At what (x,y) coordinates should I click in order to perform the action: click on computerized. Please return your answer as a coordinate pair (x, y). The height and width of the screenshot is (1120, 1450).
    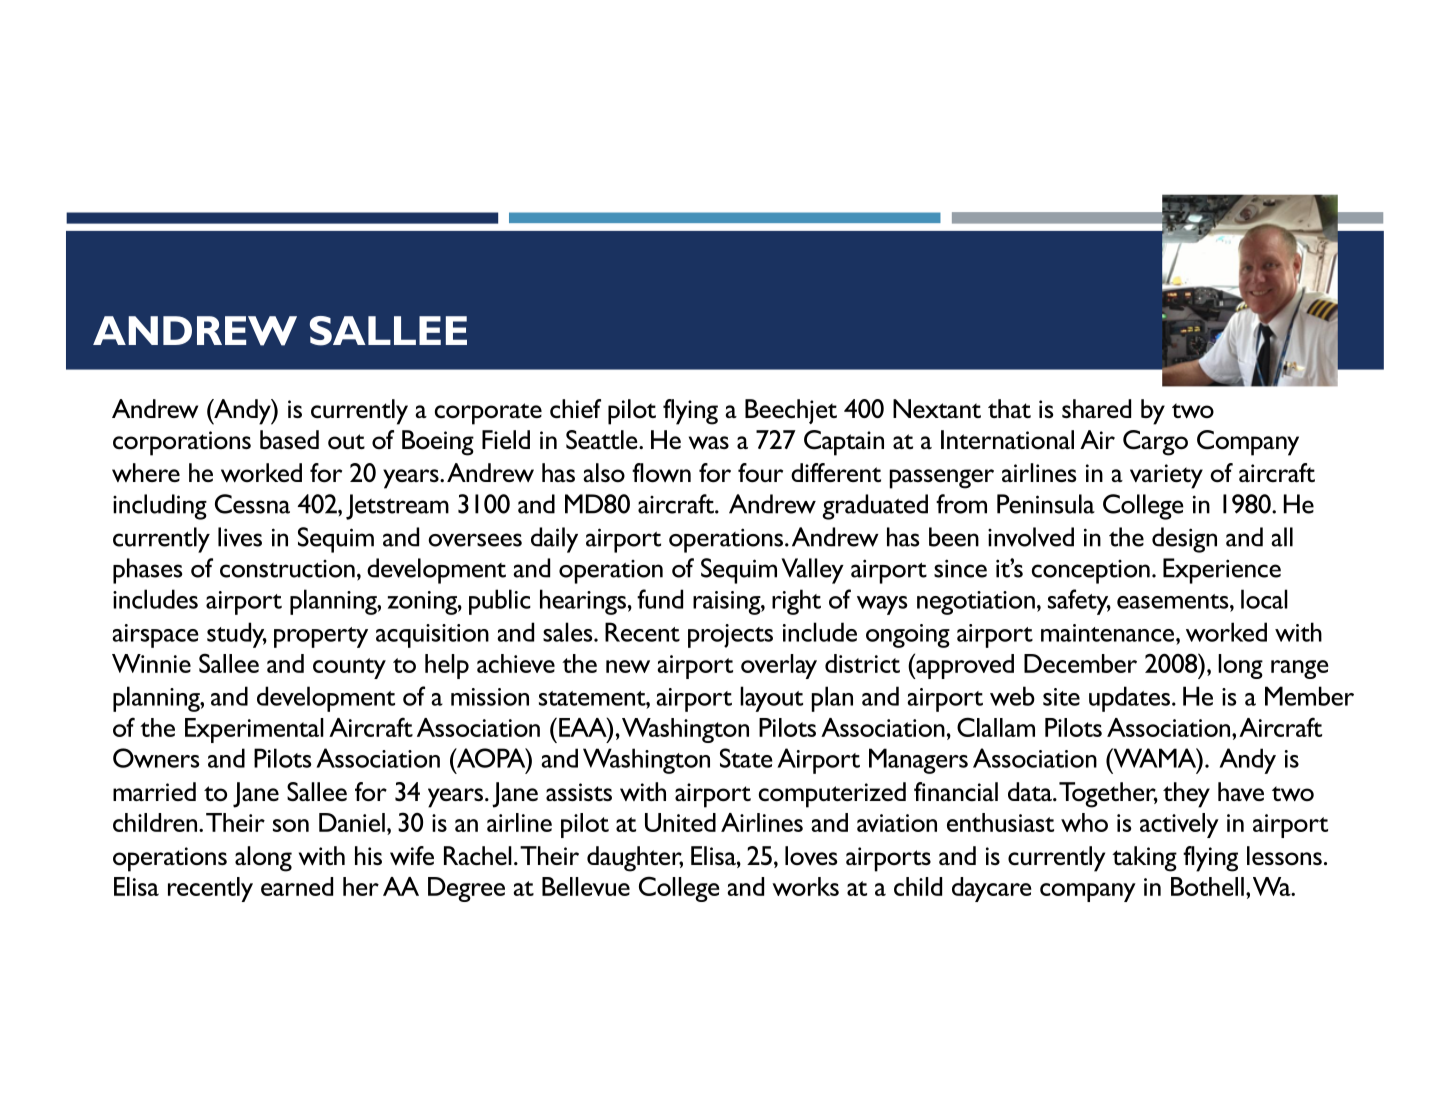
    Looking at the image, I should click on (832, 795).
